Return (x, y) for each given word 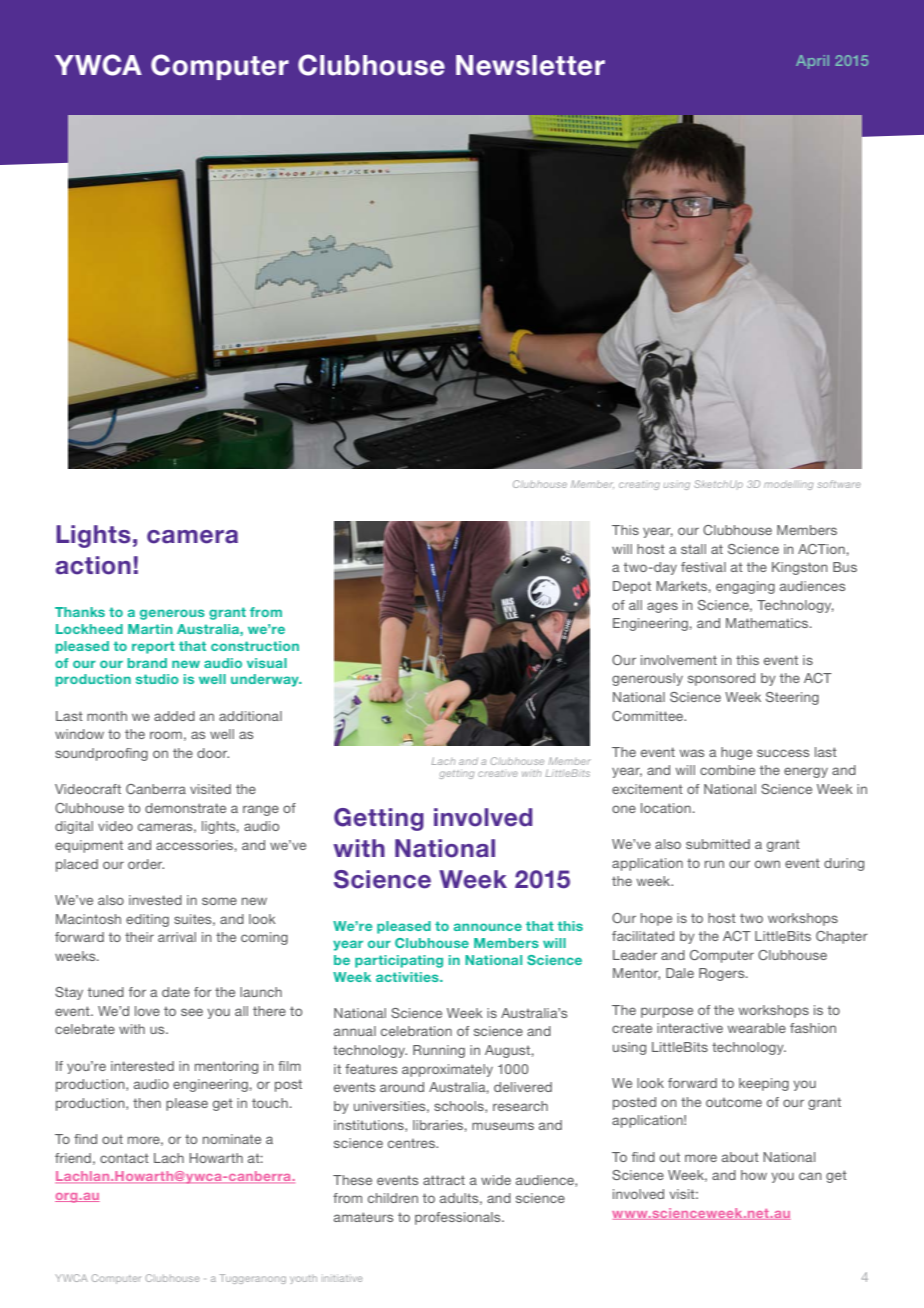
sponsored (721, 679)
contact (124, 1158)
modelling (788, 485)
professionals (459, 1218)
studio (157, 679)
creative (498, 773)
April (812, 62)
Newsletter (530, 65)
